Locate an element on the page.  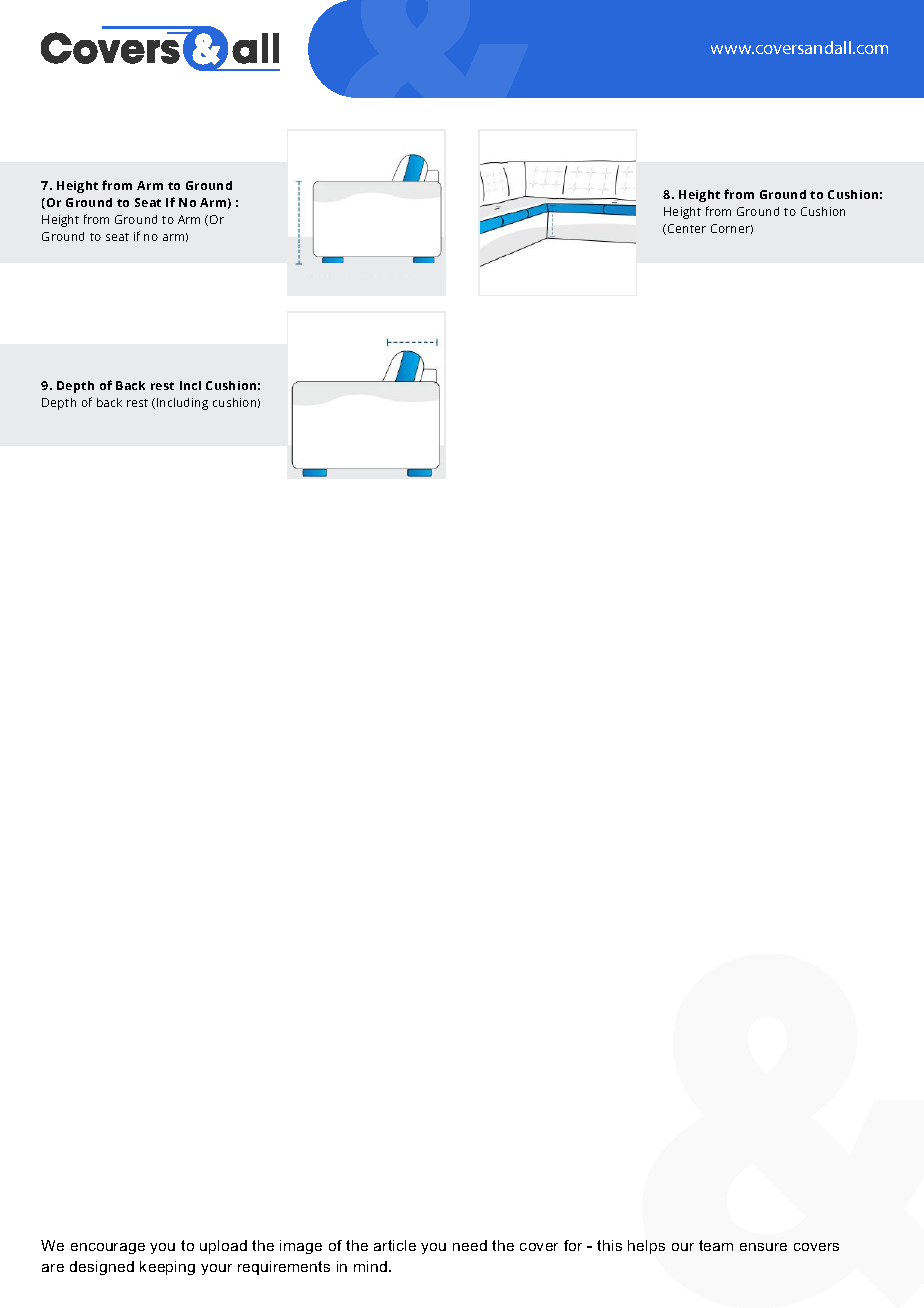
mind is located at coordinates (370, 1266).
